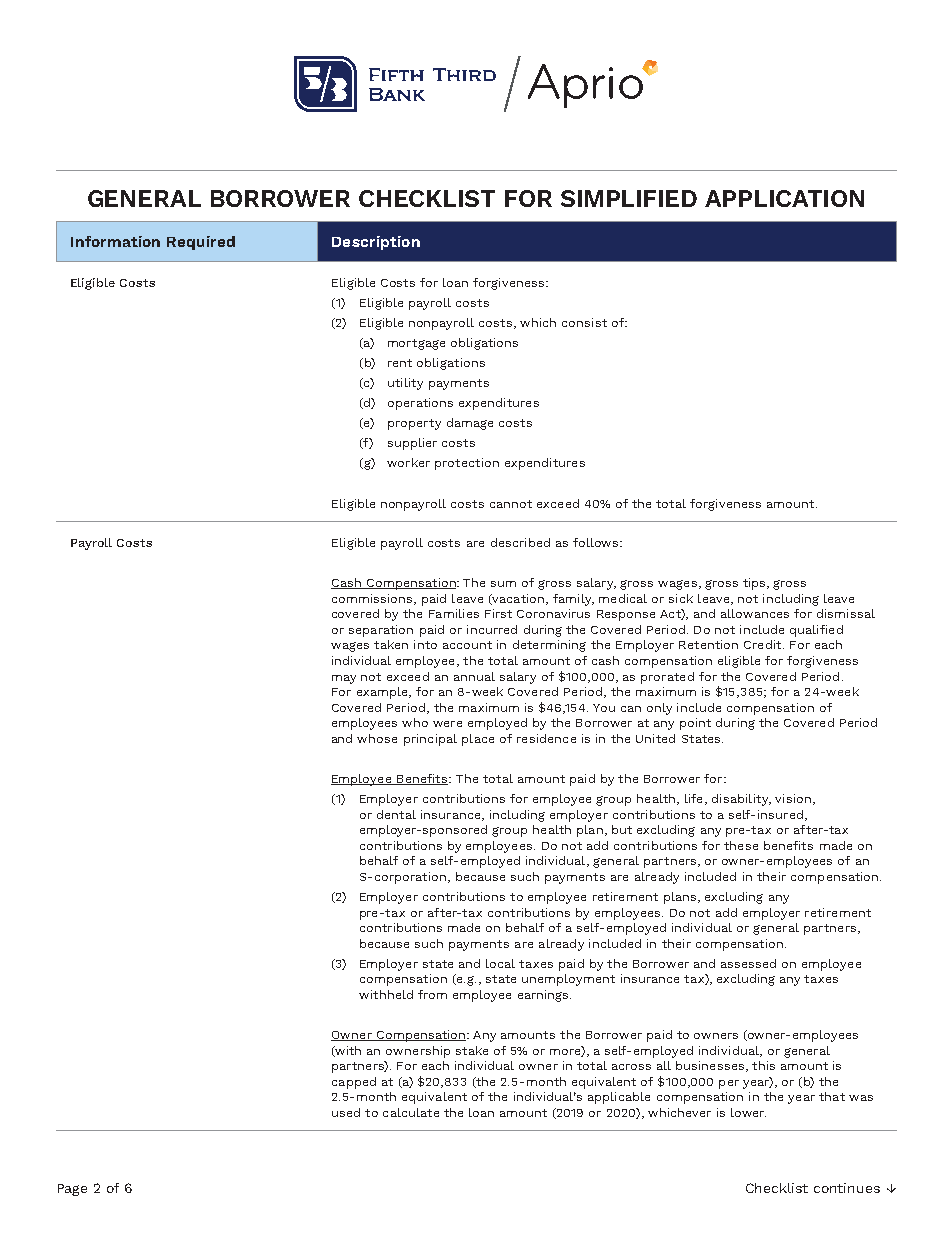 This screenshot has width=952, height=1233. What do you see at coordinates (432, 994) in the screenshot?
I see `from` at bounding box center [432, 994].
